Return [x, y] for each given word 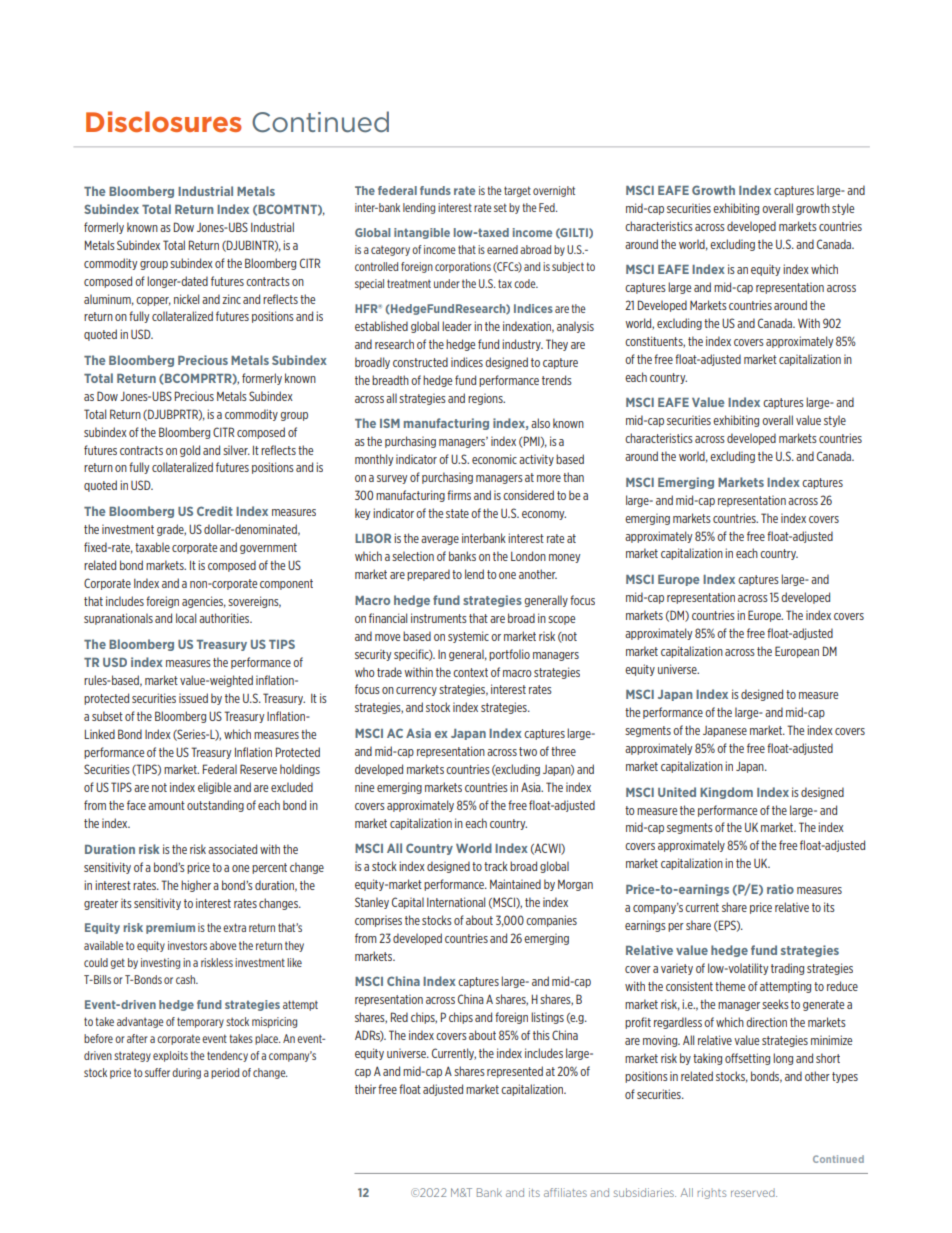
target [517, 191]
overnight [554, 191]
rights [711, 1193]
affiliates [565, 1192]
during [186, 1073]
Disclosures [164, 121]
